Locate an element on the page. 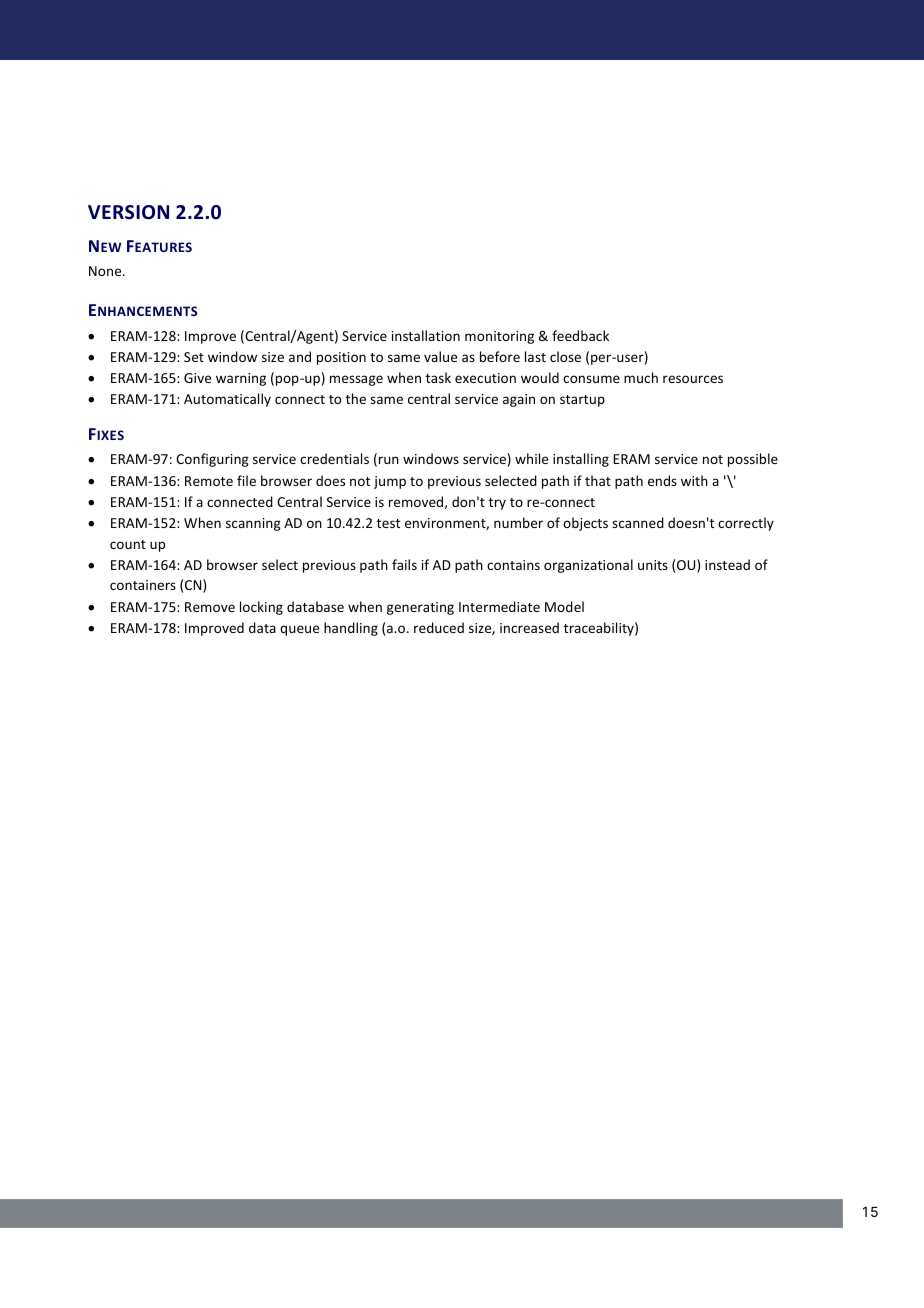 This page has width=924, height=1308. value is located at coordinates (440, 356).
